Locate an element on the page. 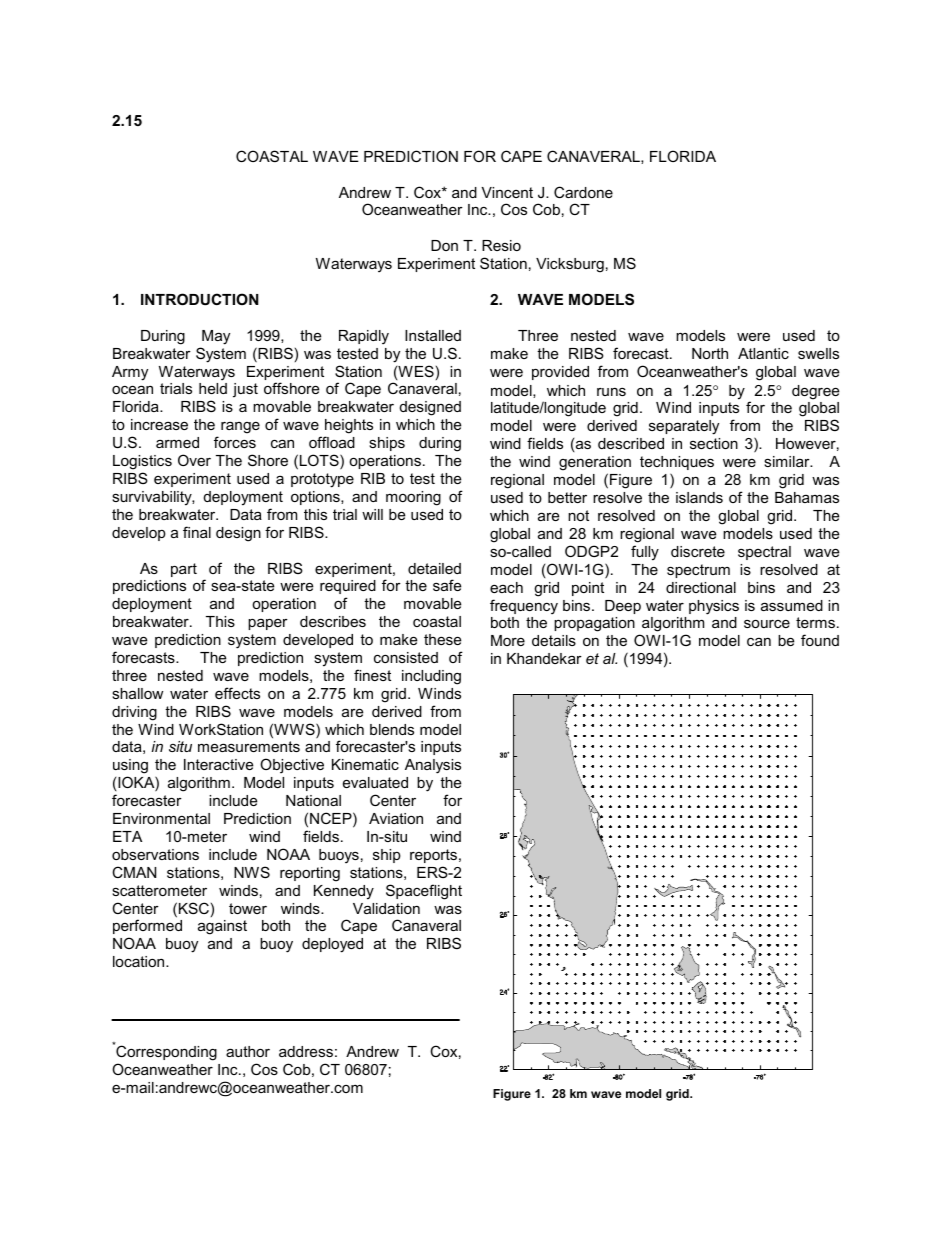 This document has width=952, height=1233. Cardone is located at coordinates (583, 192).
